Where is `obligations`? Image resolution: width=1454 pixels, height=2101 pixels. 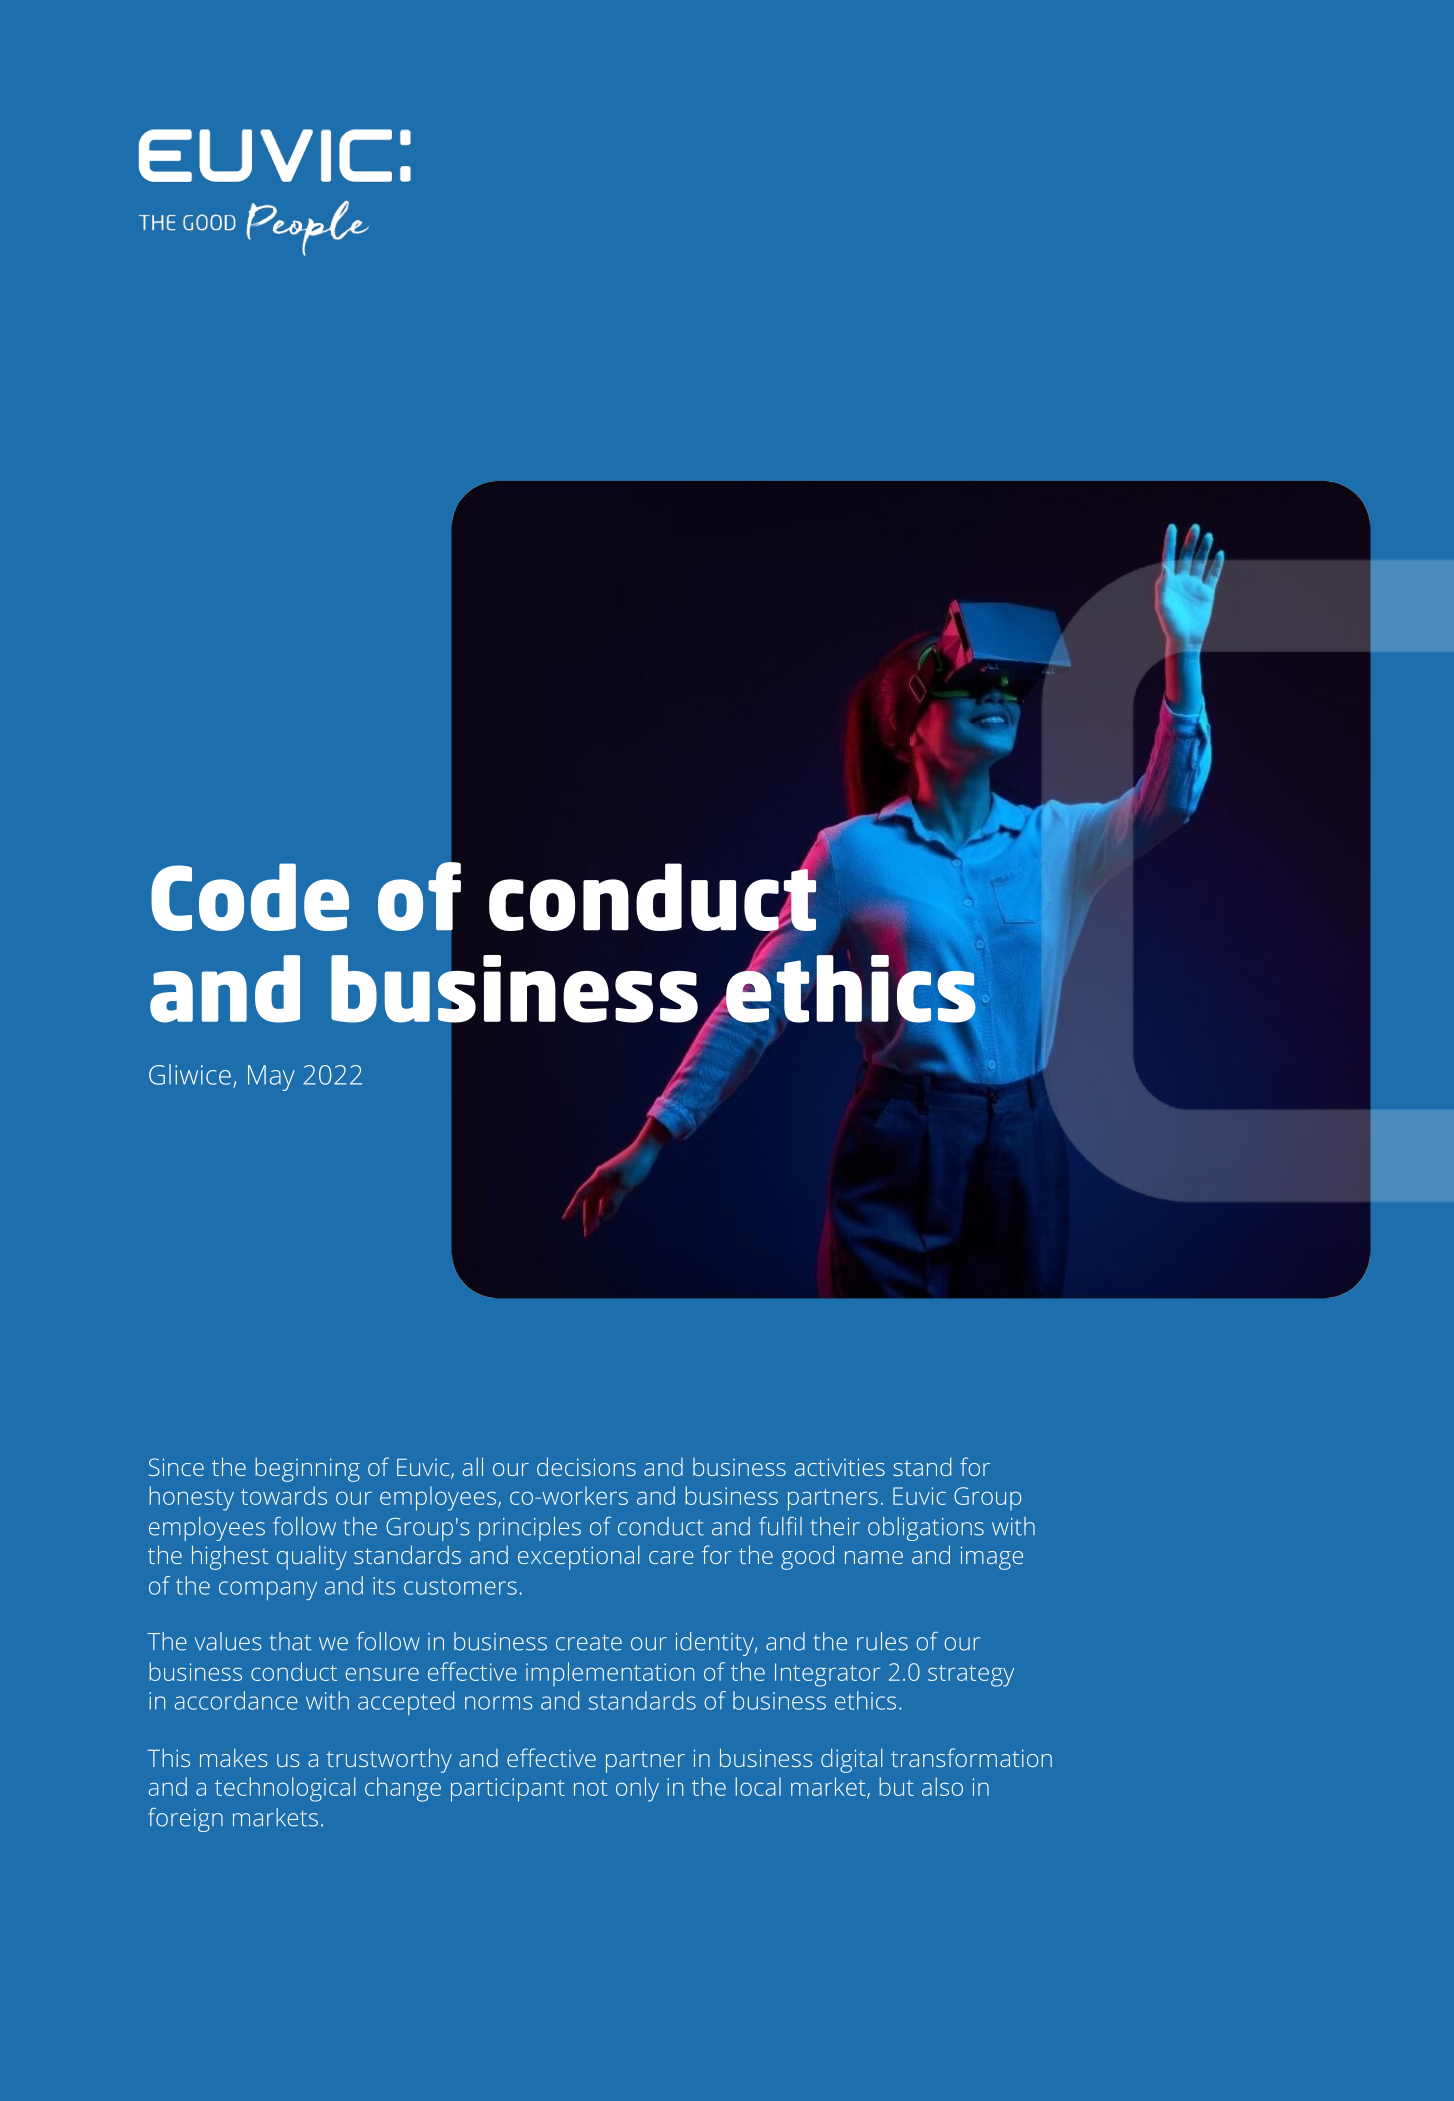 obligations is located at coordinates (926, 1529).
